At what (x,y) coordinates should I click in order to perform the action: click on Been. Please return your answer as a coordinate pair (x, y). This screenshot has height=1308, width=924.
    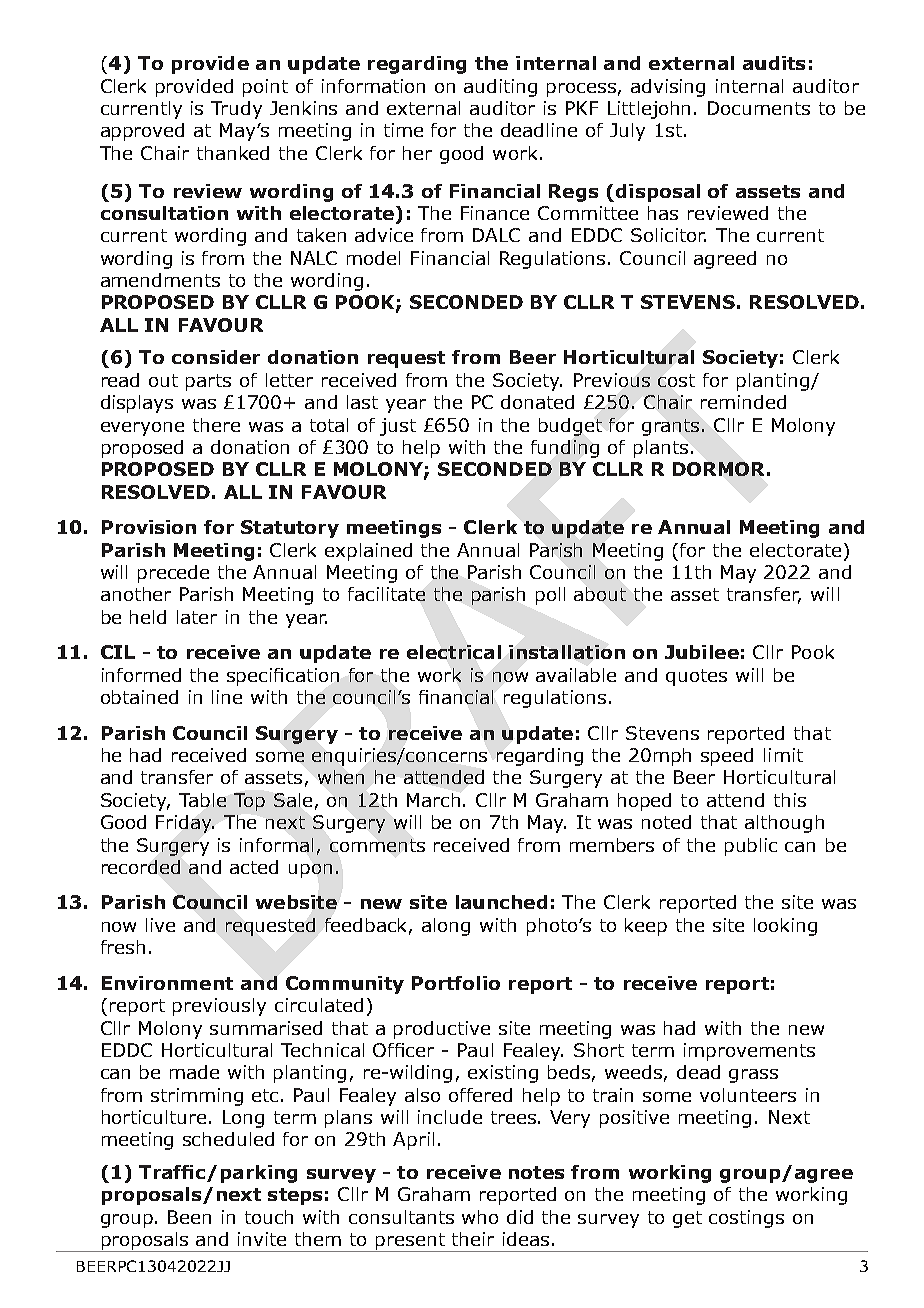
    Looking at the image, I should click on (189, 1217).
